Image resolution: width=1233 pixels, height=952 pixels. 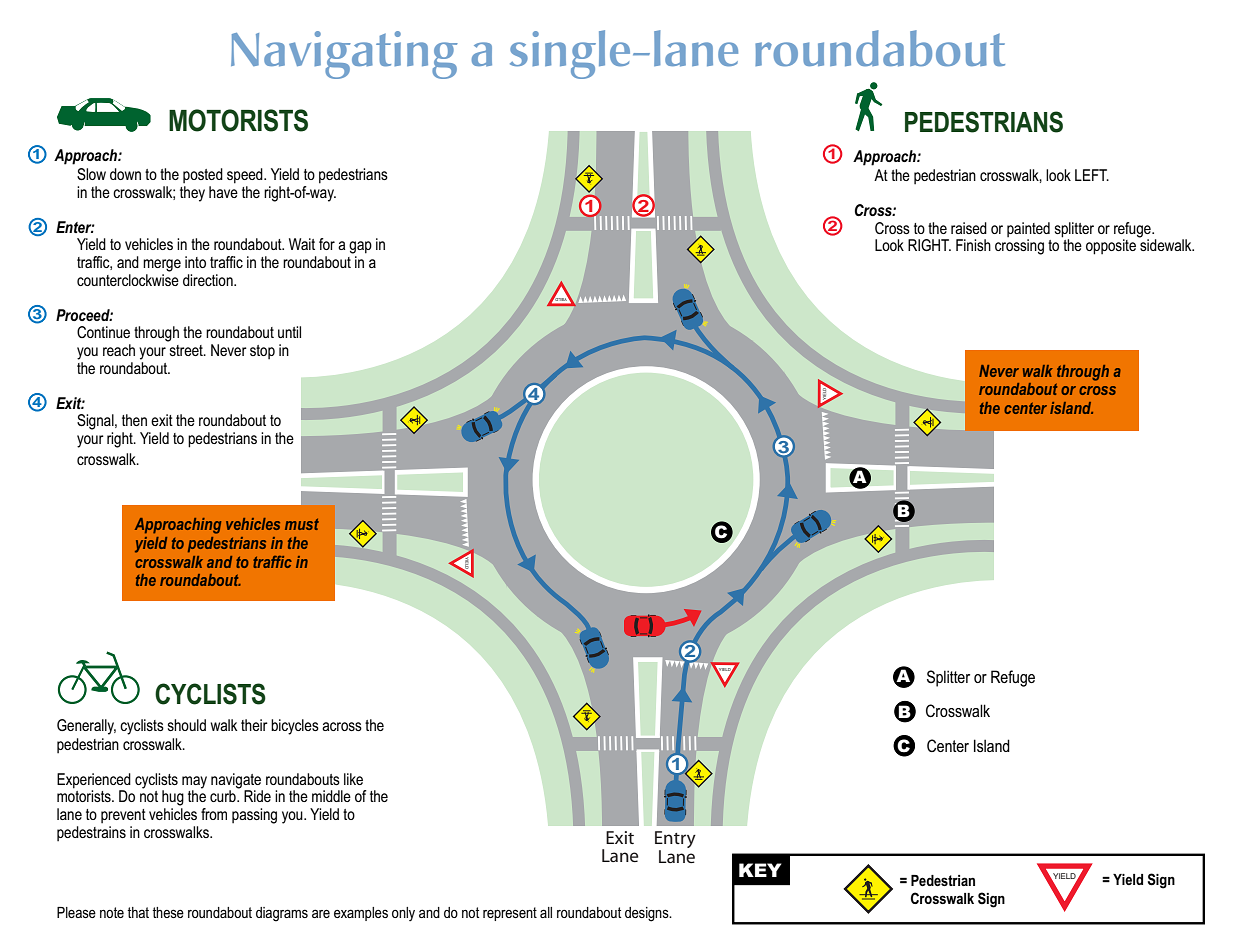 What do you see at coordinates (246, 176) in the screenshot?
I see `speed` at bounding box center [246, 176].
